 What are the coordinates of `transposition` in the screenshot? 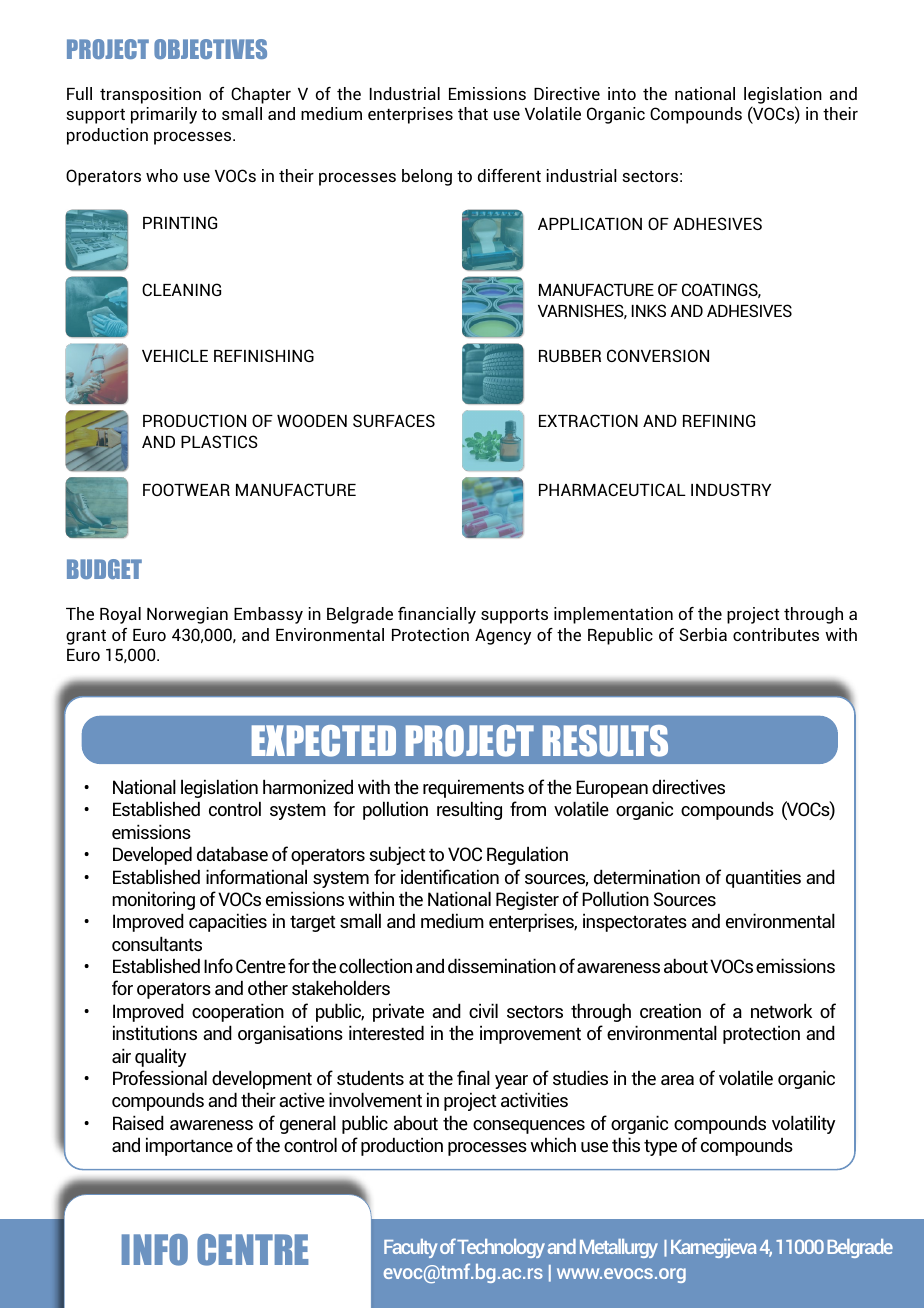 It's located at (150, 95).
